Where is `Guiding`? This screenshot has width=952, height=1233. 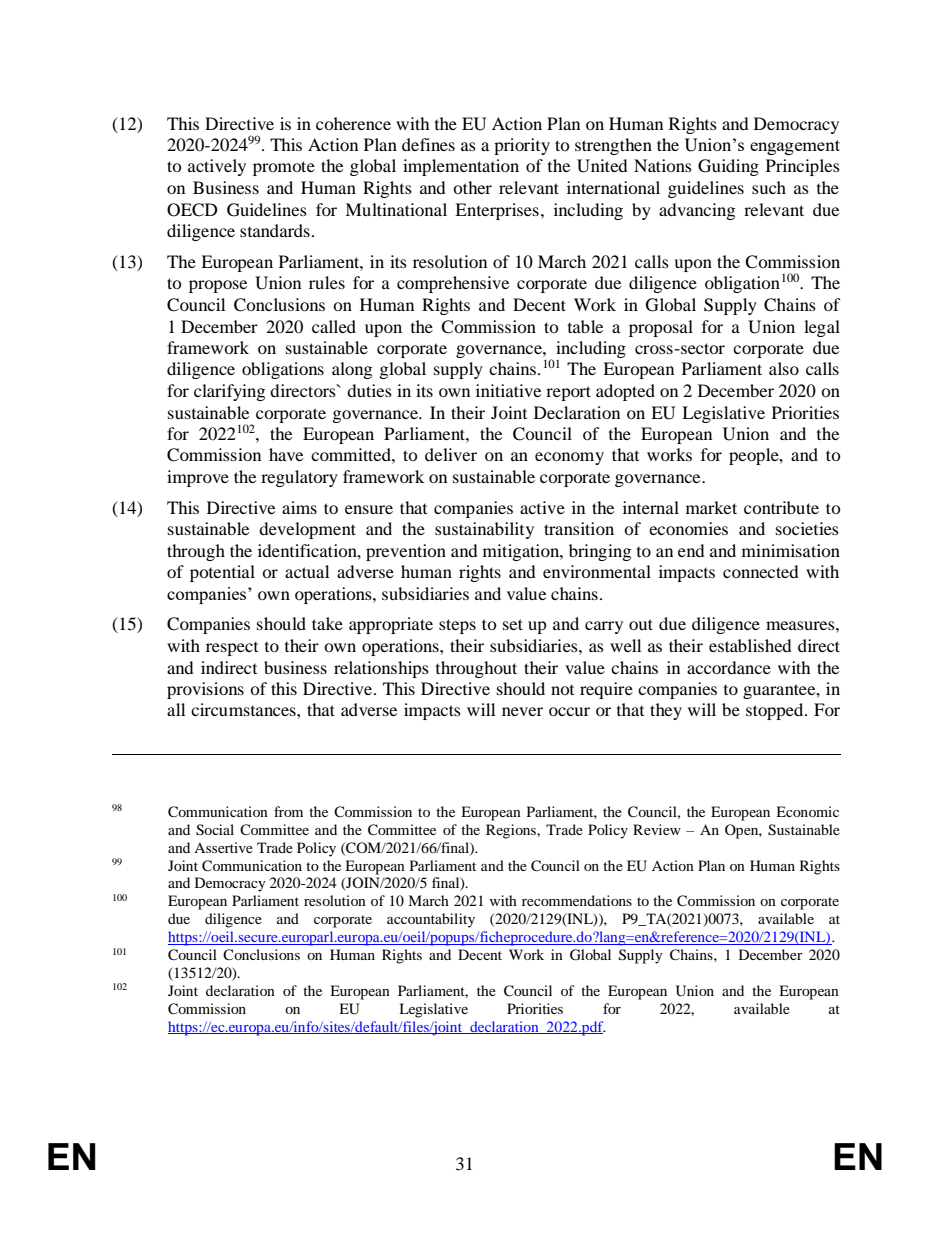
Guiding is located at coordinates (728, 167).
